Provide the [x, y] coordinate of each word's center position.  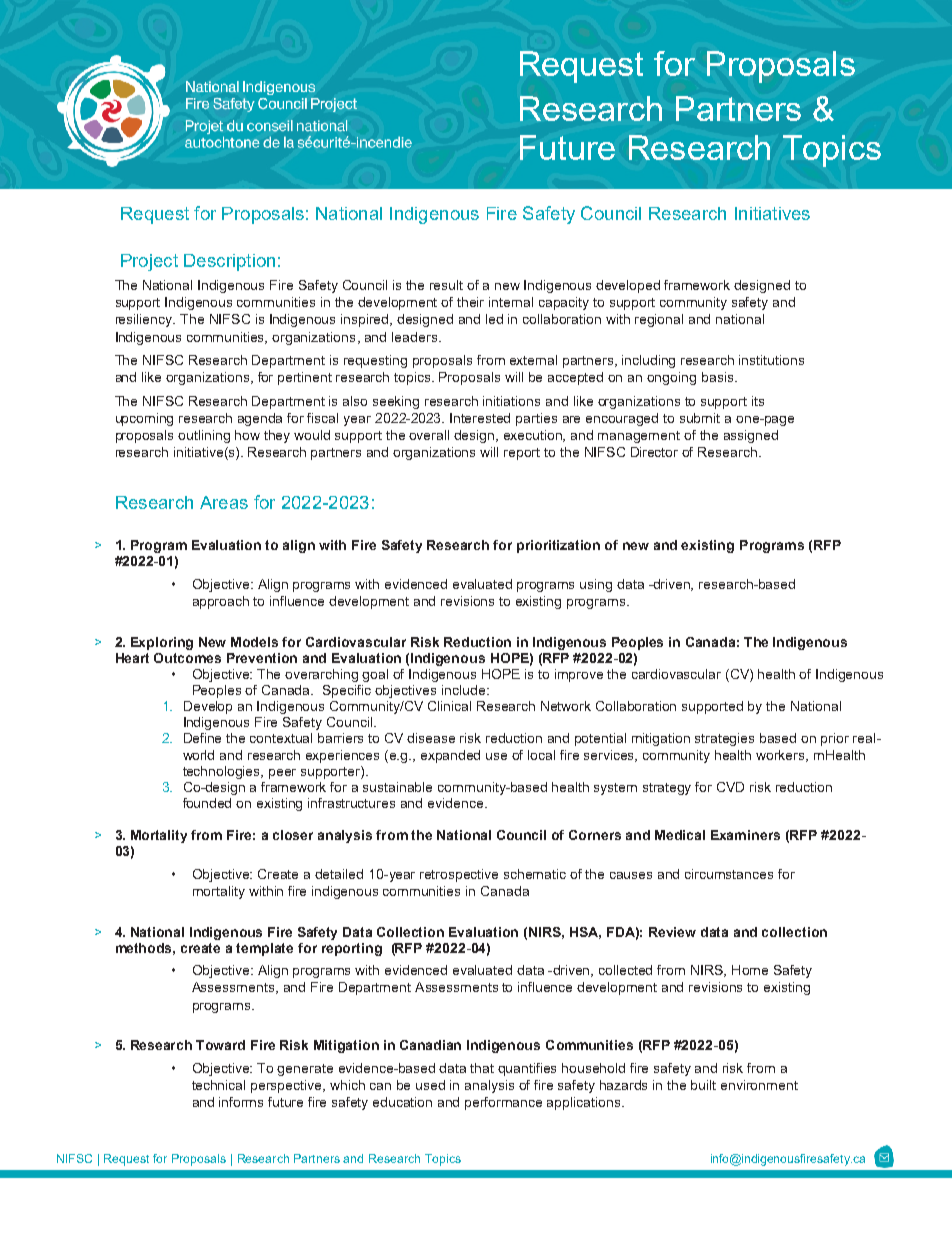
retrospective [459, 875]
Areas [224, 502]
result [446, 285]
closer [293, 835]
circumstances [729, 874]
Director [654, 452]
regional [659, 320]
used [430, 1085]
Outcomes [187, 658]
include [465, 690]
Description [229, 262]
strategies [724, 739]
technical [218, 1085]
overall [429, 435]
